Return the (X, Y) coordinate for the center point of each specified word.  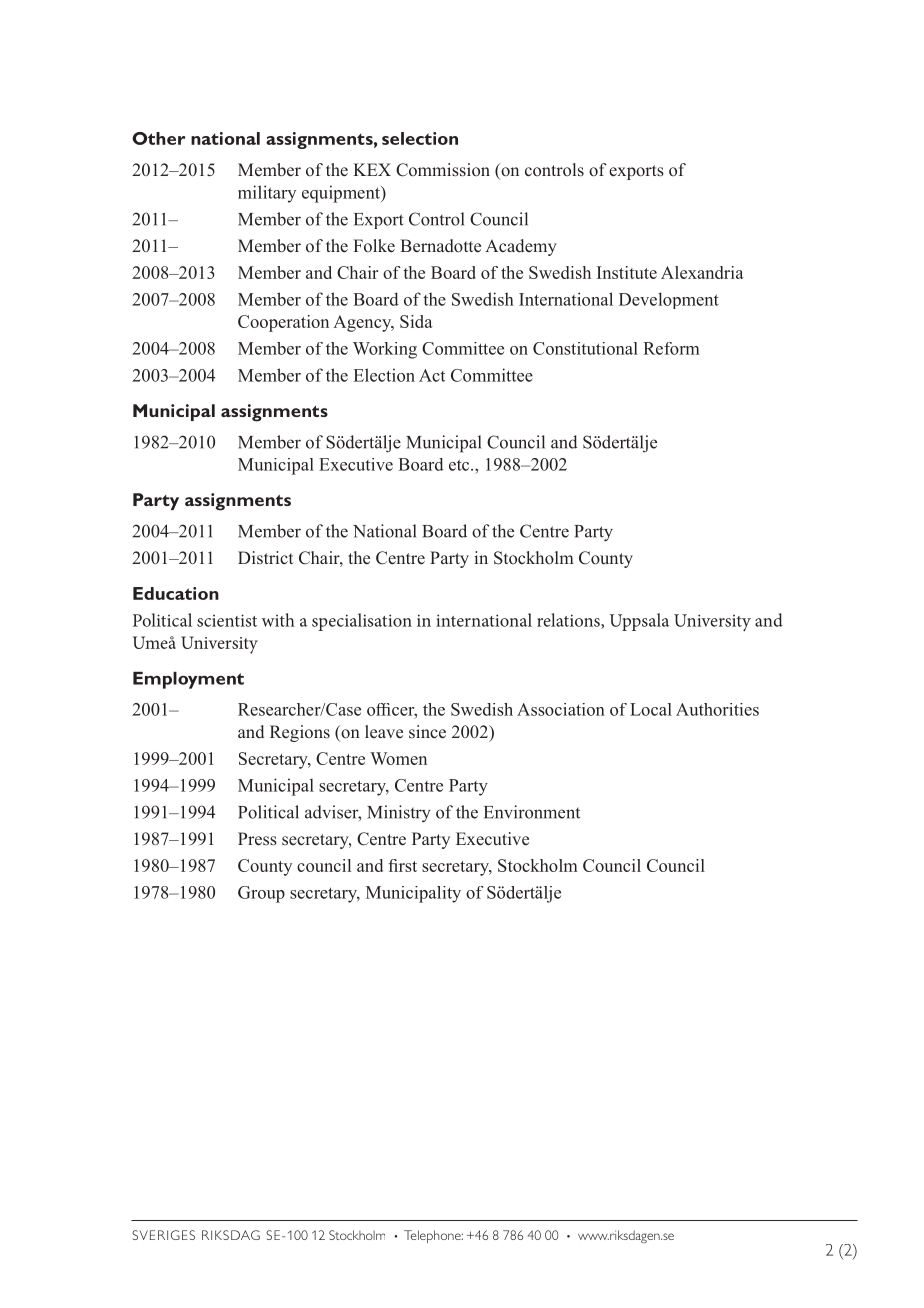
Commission (443, 170)
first (402, 865)
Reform (671, 348)
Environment (532, 812)
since (427, 732)
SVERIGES (163, 1235)
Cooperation (283, 323)
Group (261, 894)
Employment (188, 680)
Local (651, 709)
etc (460, 465)
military (267, 194)
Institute (627, 272)
